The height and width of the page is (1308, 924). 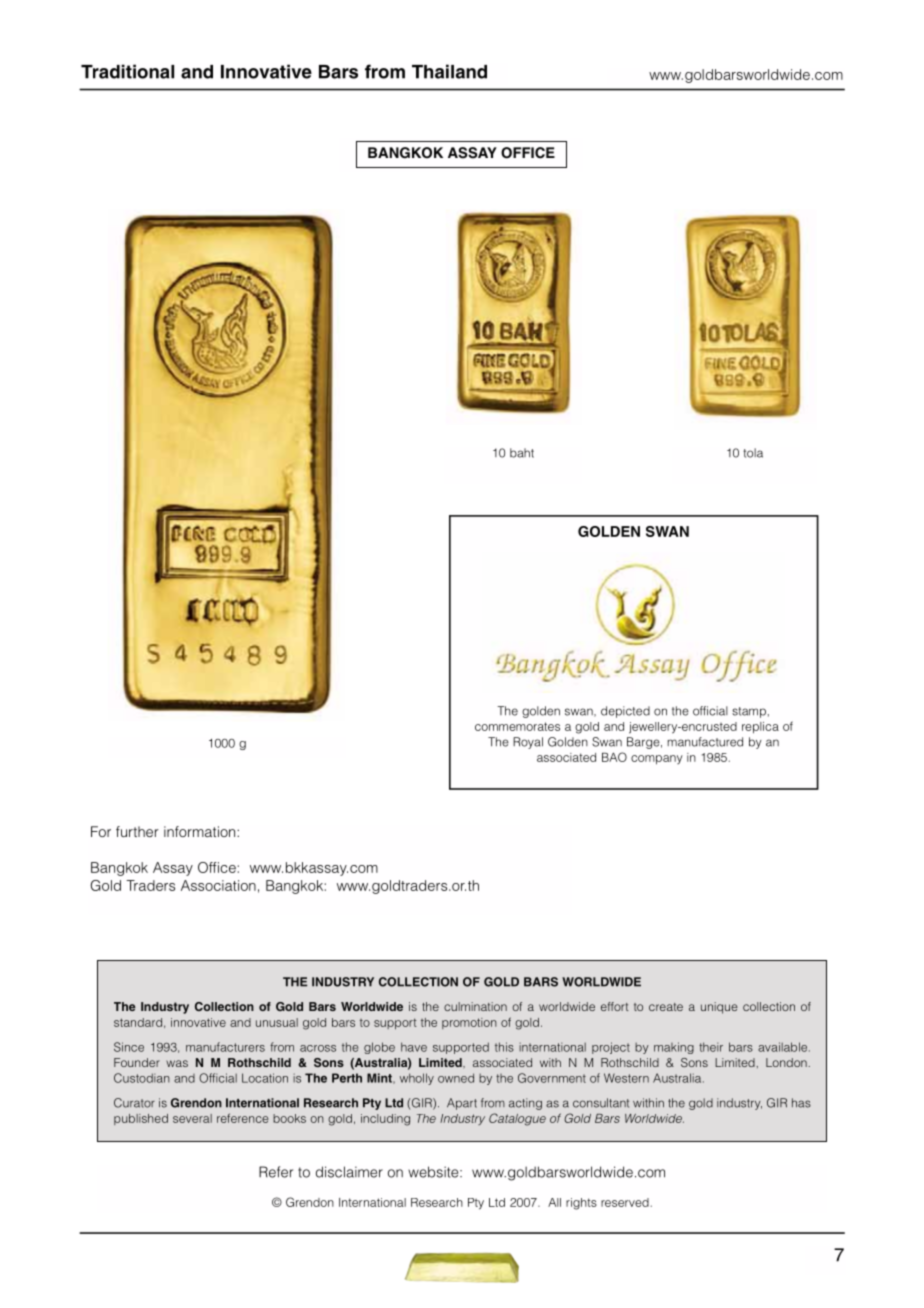 What do you see at coordinates (625, 712) in the page?
I see `depicted` at bounding box center [625, 712].
